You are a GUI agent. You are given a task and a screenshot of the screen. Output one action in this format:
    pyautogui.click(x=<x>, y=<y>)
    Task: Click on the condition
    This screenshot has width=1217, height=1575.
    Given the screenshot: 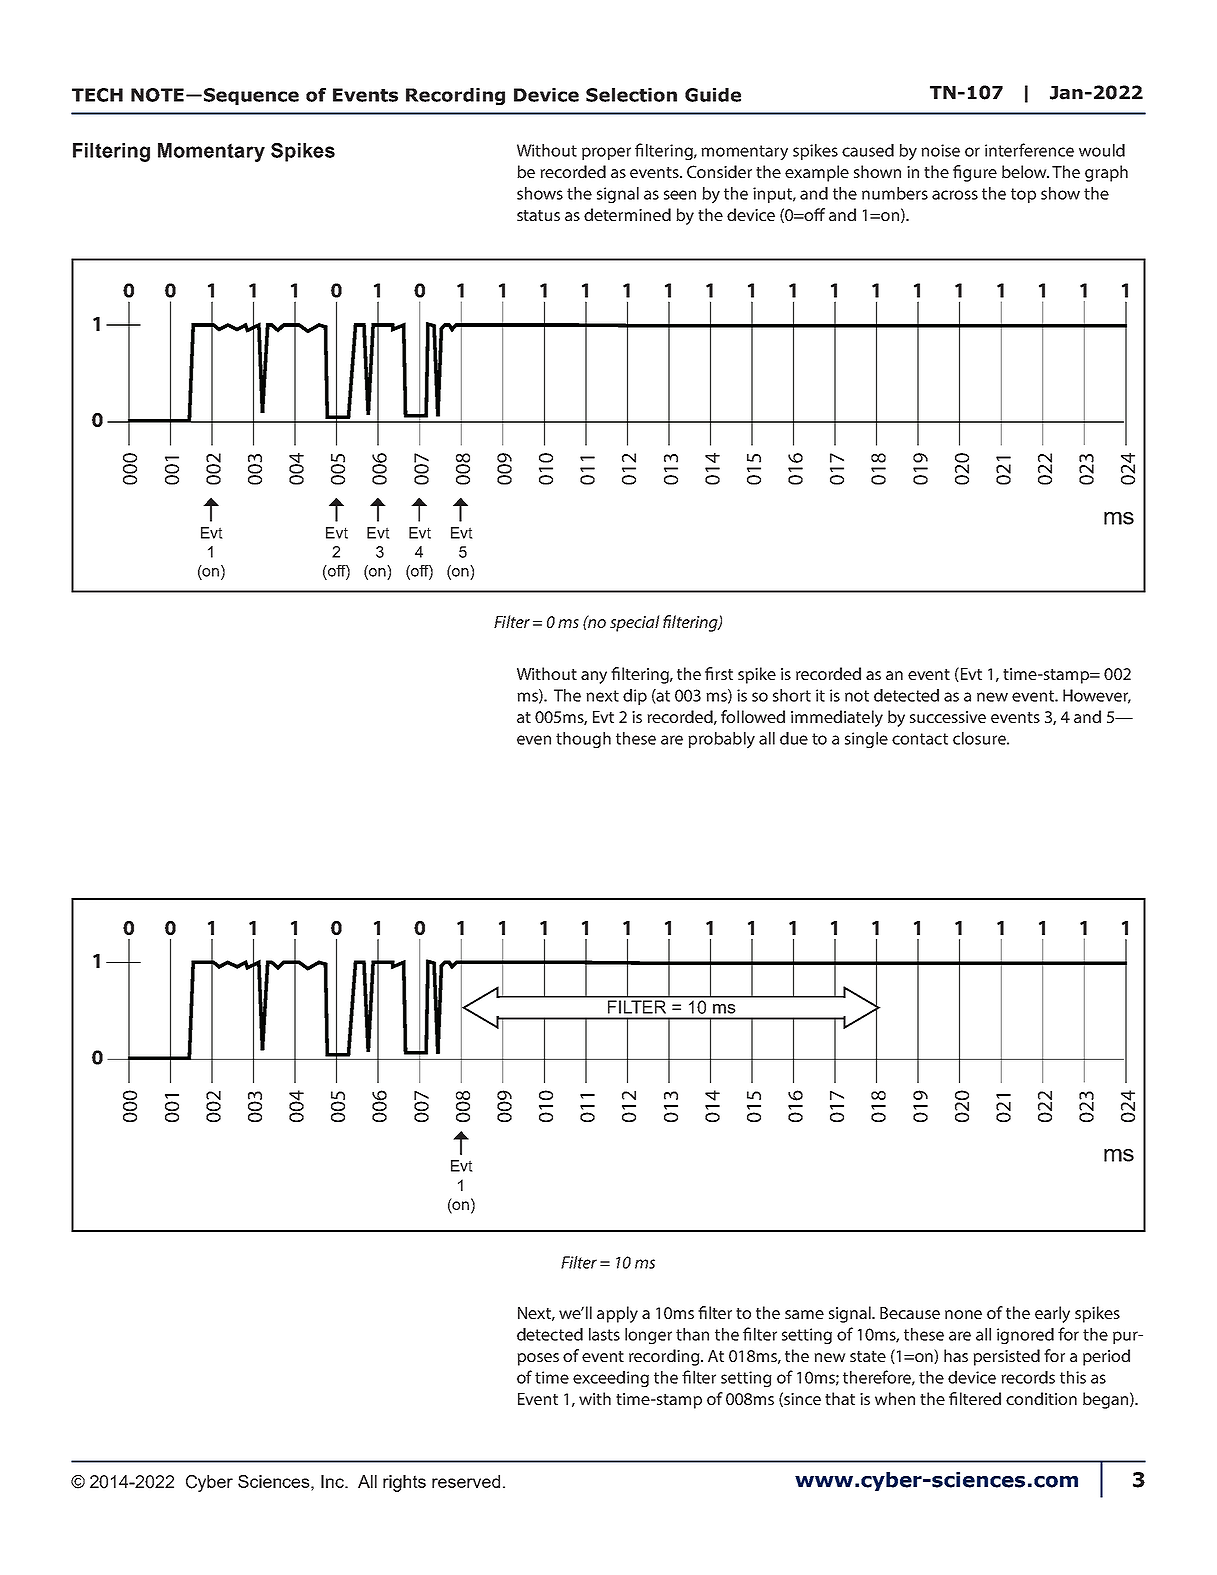 What is the action you would take?
    pyautogui.click(x=1041, y=1398)
